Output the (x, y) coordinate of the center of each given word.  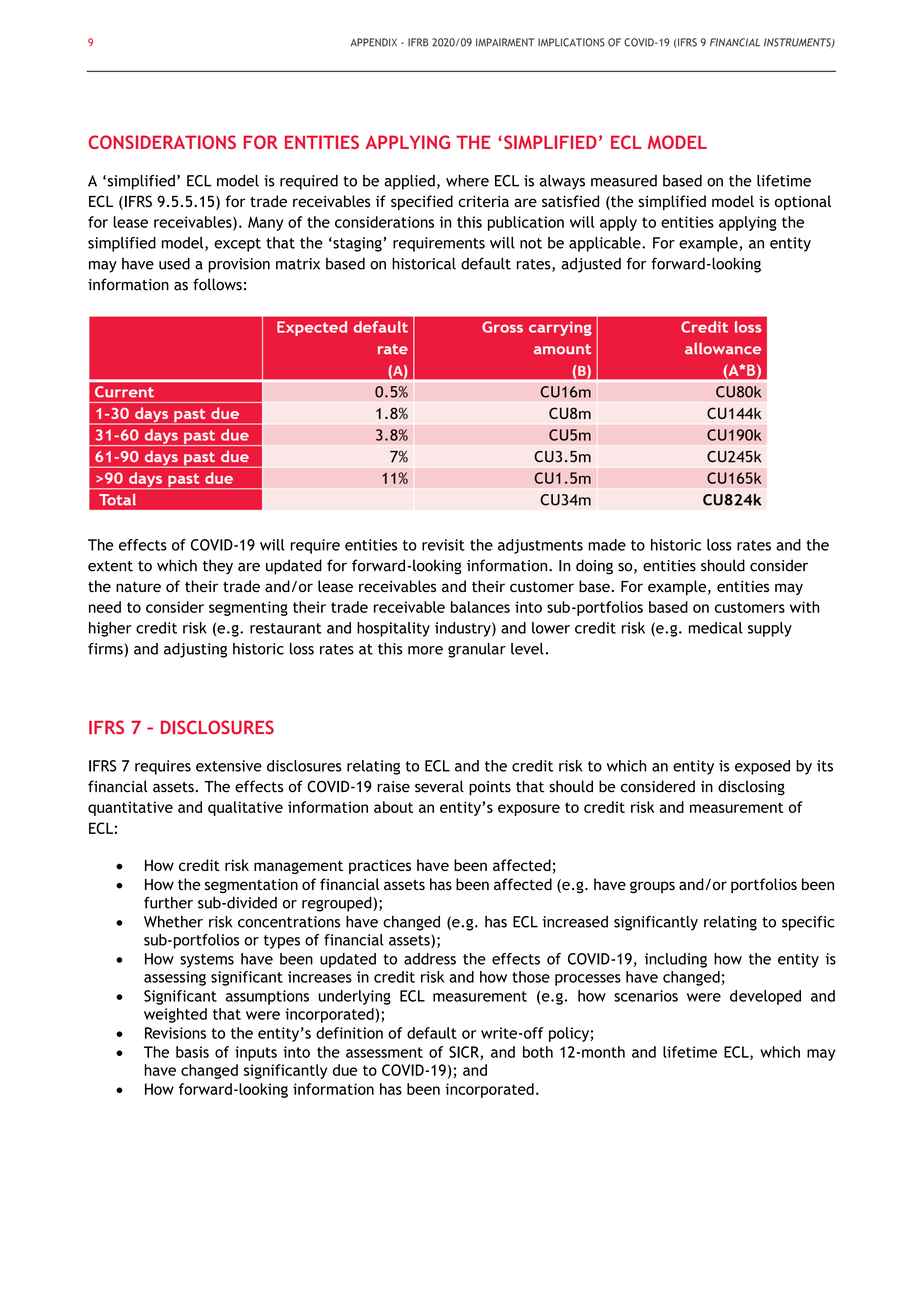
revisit (443, 545)
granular (477, 650)
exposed (762, 767)
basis (192, 1052)
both (538, 1052)
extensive (229, 766)
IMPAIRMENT (505, 42)
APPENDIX (373, 42)
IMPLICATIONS (571, 42)
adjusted (591, 265)
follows (217, 284)
